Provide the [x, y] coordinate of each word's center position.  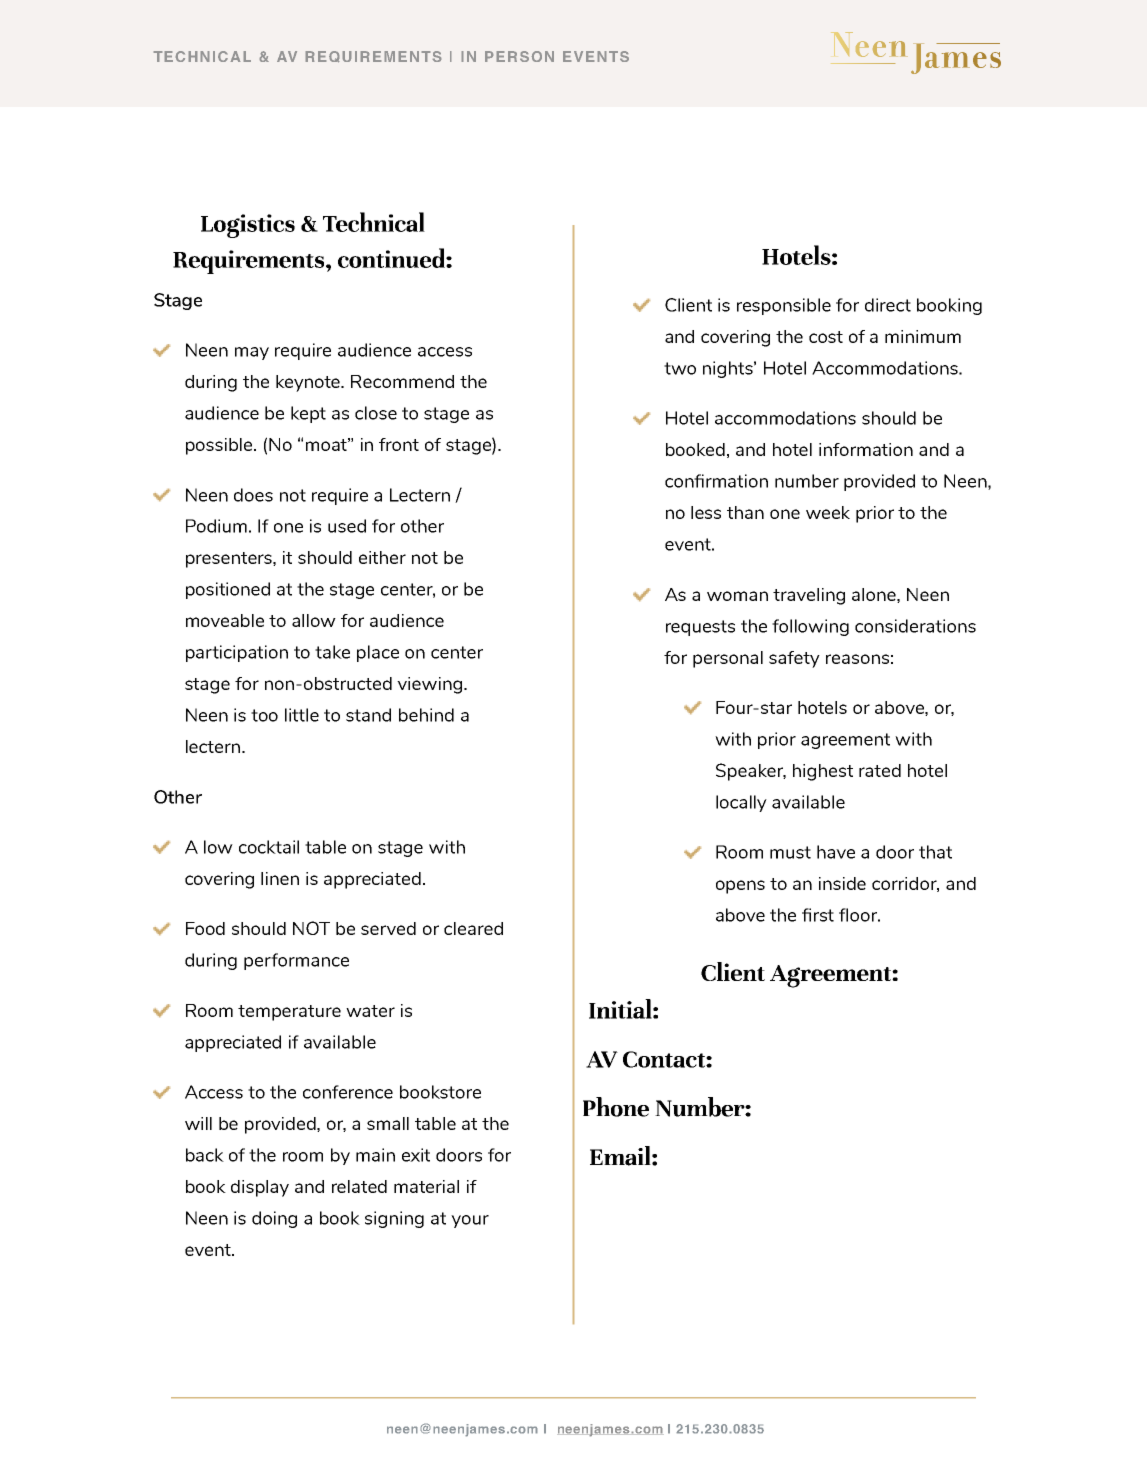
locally [741, 803]
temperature [289, 1013]
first [818, 915]
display [260, 1188]
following [810, 627]
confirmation [716, 481]
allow [314, 620]
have [836, 852]
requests [700, 628]
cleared [473, 928]
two [680, 368]
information [866, 449]
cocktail [269, 847]
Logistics [248, 226]
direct [888, 305]
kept [308, 414]
